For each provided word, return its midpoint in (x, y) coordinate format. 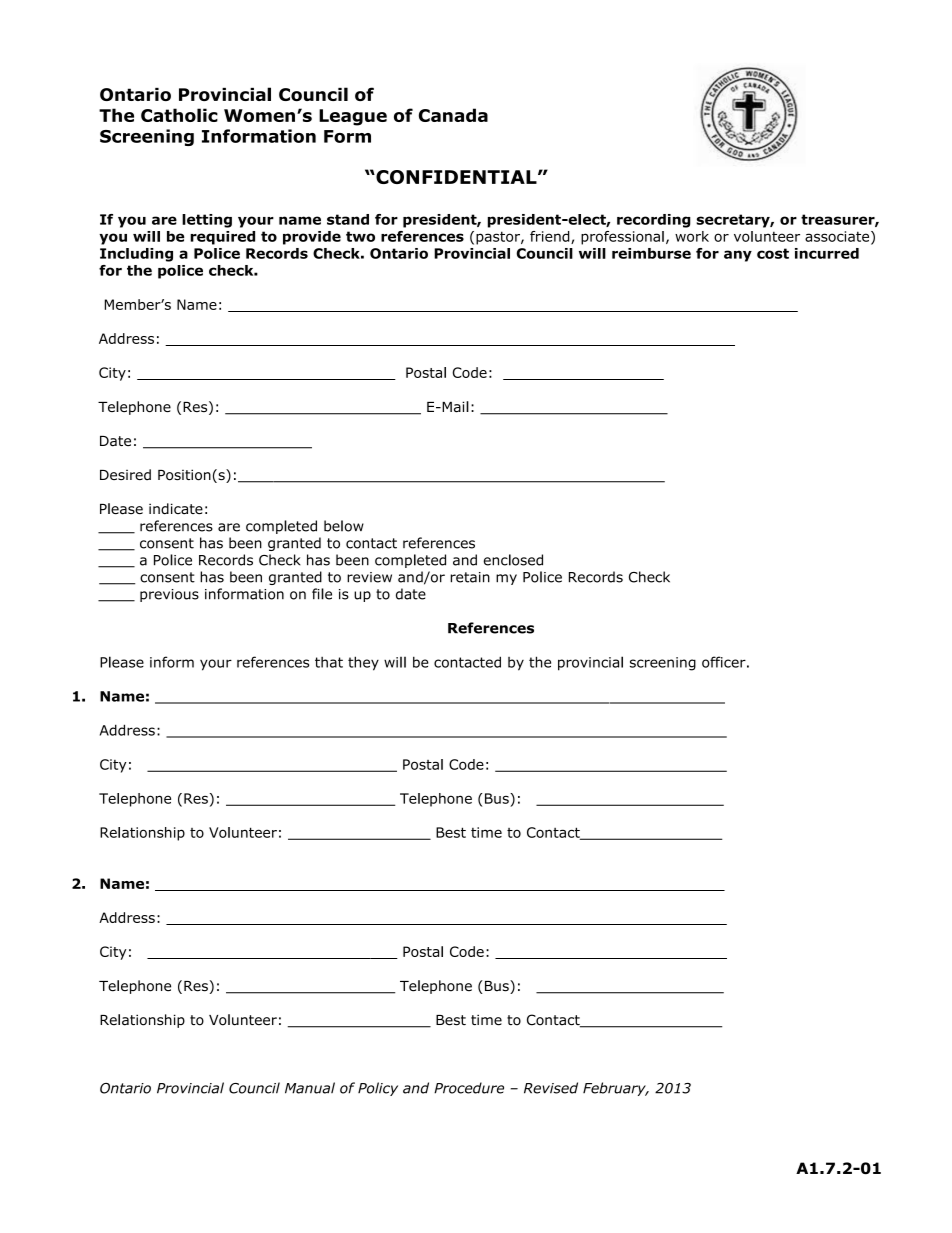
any (738, 256)
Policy (378, 1089)
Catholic (179, 115)
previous (169, 595)
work (692, 236)
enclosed (513, 560)
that (329, 662)
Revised (551, 1088)
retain (470, 577)
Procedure (469, 1088)
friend (551, 237)
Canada (453, 115)
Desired (125, 474)
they (363, 663)
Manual (310, 1088)
